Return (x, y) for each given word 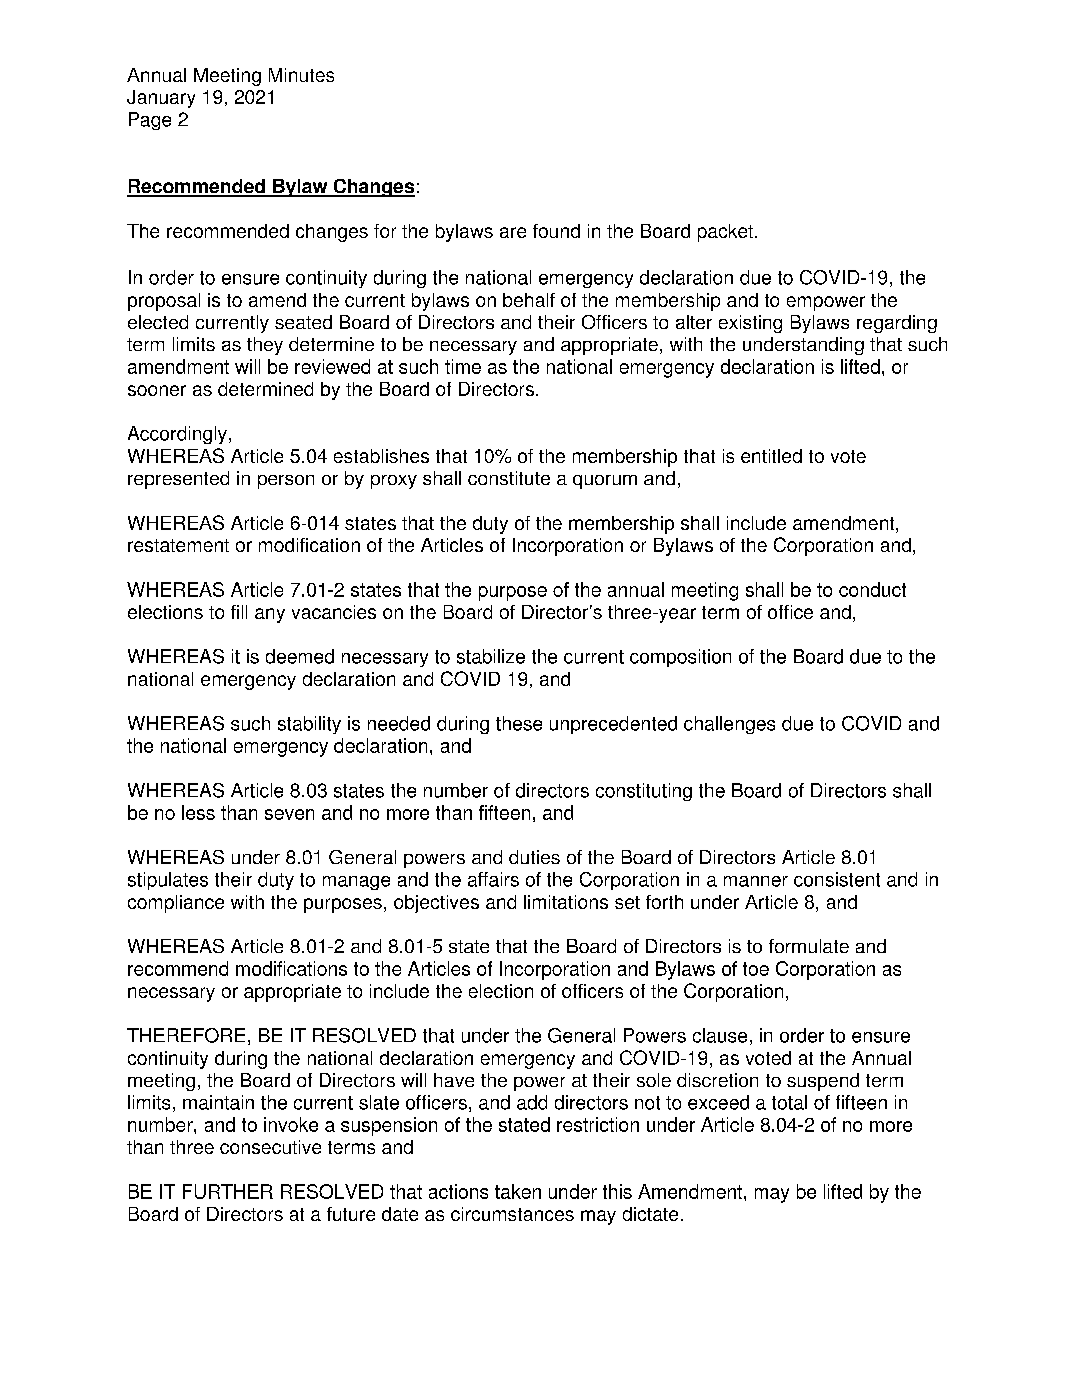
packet (727, 233)
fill (239, 612)
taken (518, 1191)
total (789, 1102)
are (513, 232)
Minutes (301, 75)
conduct (872, 589)
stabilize (491, 656)
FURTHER (228, 1191)
